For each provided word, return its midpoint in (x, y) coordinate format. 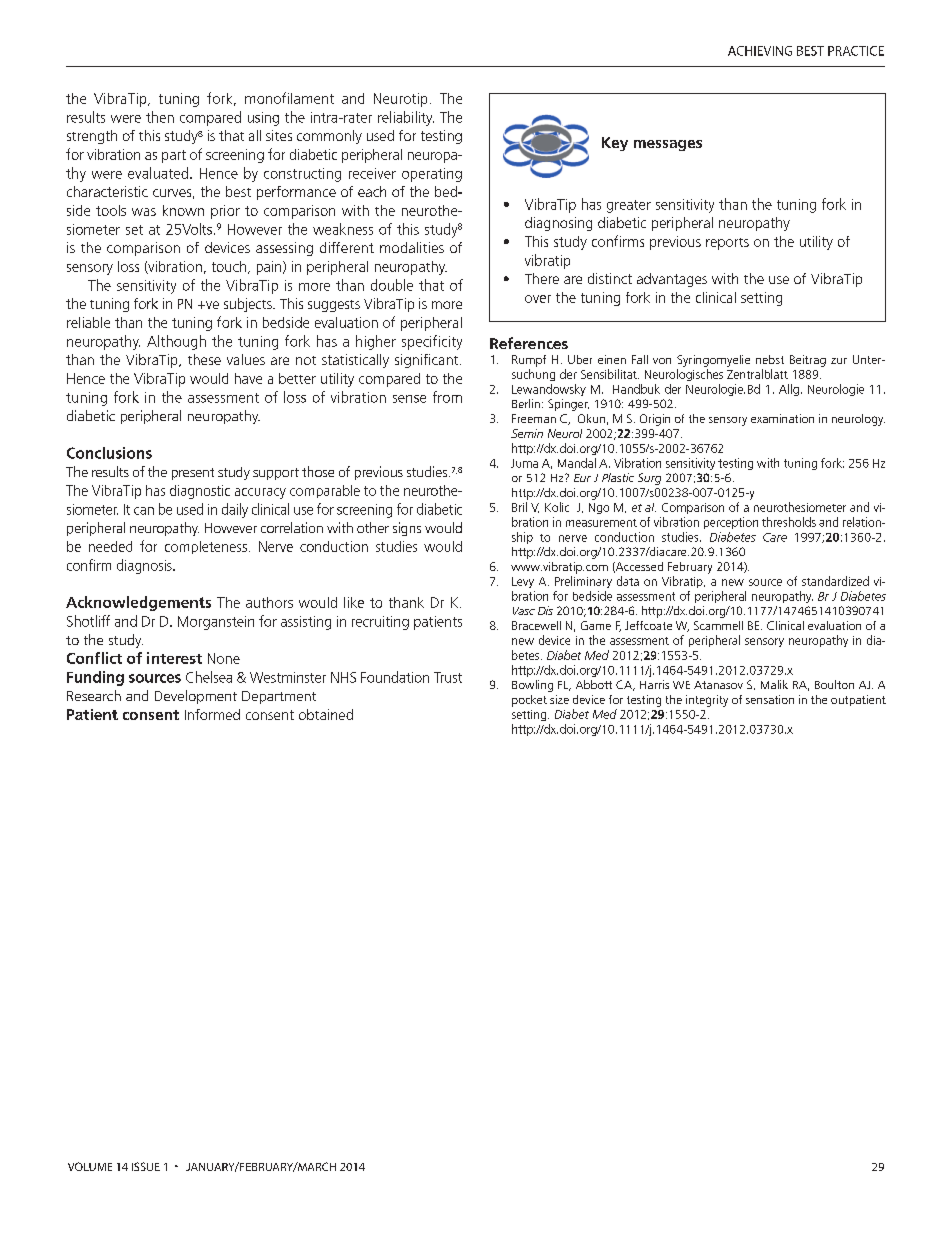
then (160, 117)
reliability (406, 118)
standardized (835, 581)
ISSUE (146, 1166)
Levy (523, 582)
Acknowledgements (138, 603)
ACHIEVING (760, 51)
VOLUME (90, 1166)
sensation (770, 699)
